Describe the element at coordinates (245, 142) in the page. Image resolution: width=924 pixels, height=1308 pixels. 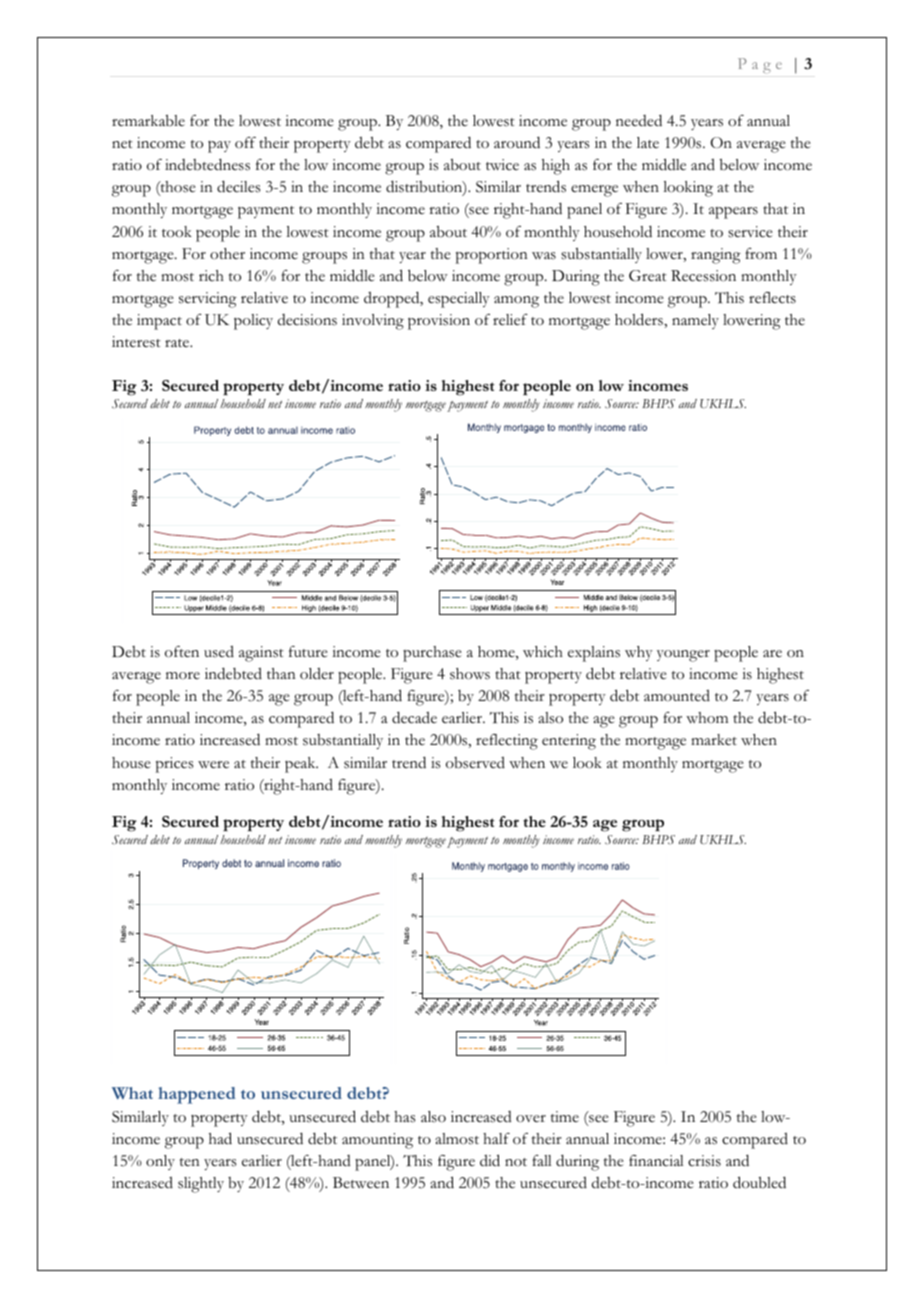
I see `off` at that location.
